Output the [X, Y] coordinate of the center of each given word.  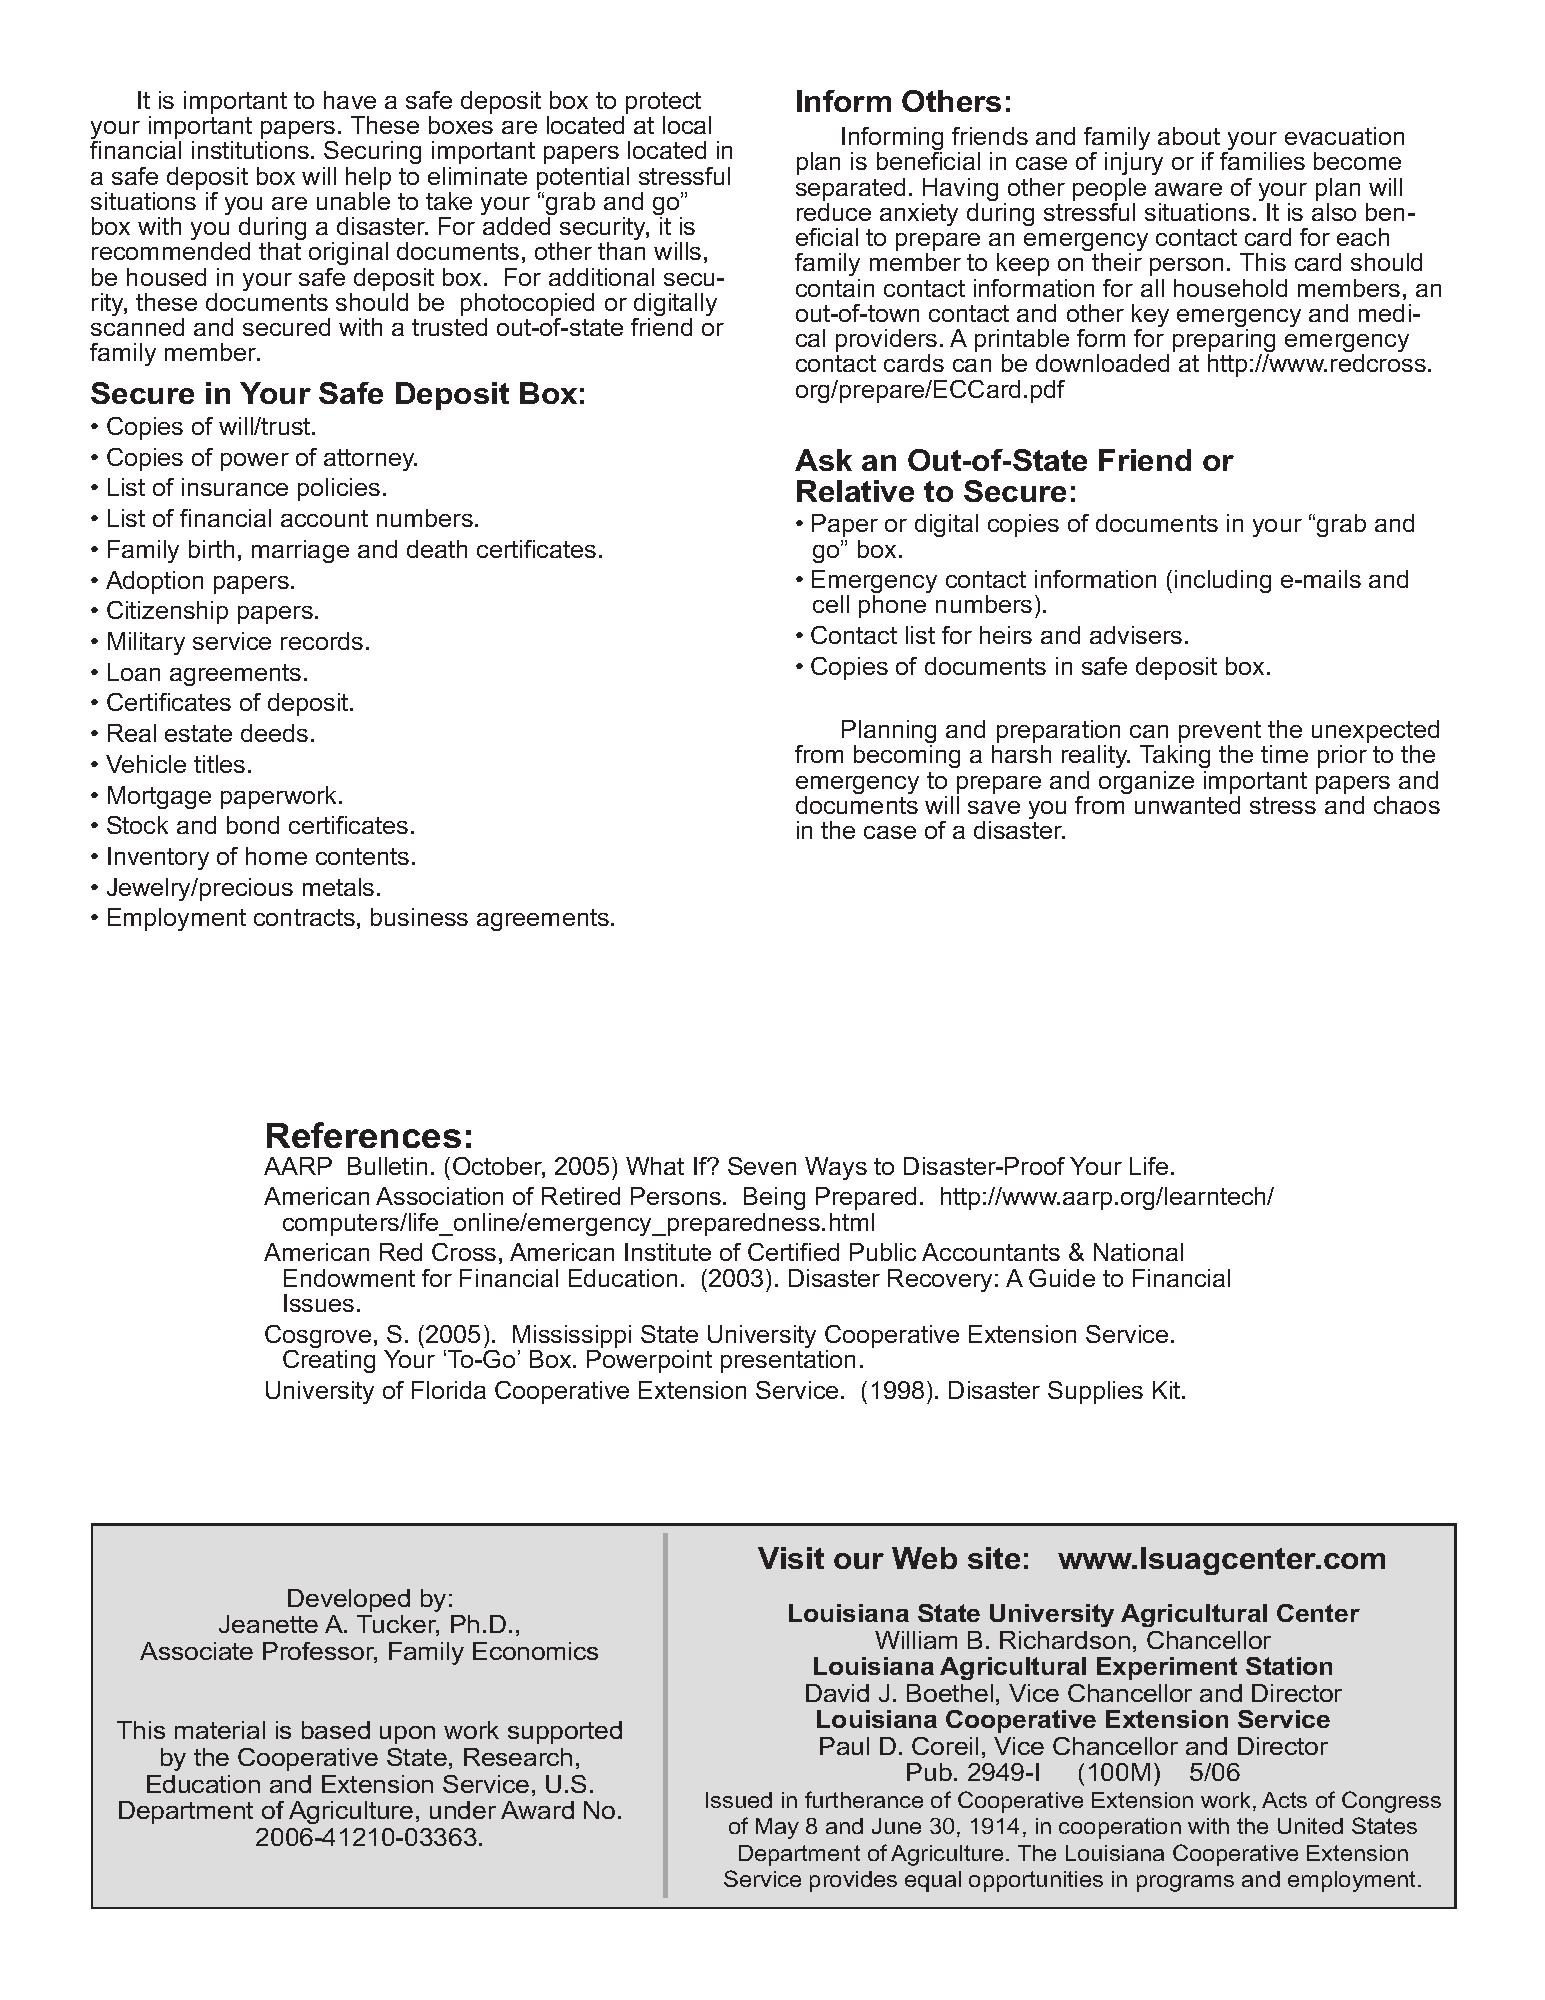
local [687, 125]
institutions [250, 150]
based [336, 1730]
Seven [762, 1166]
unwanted [1187, 805]
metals [338, 887]
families [1262, 161]
